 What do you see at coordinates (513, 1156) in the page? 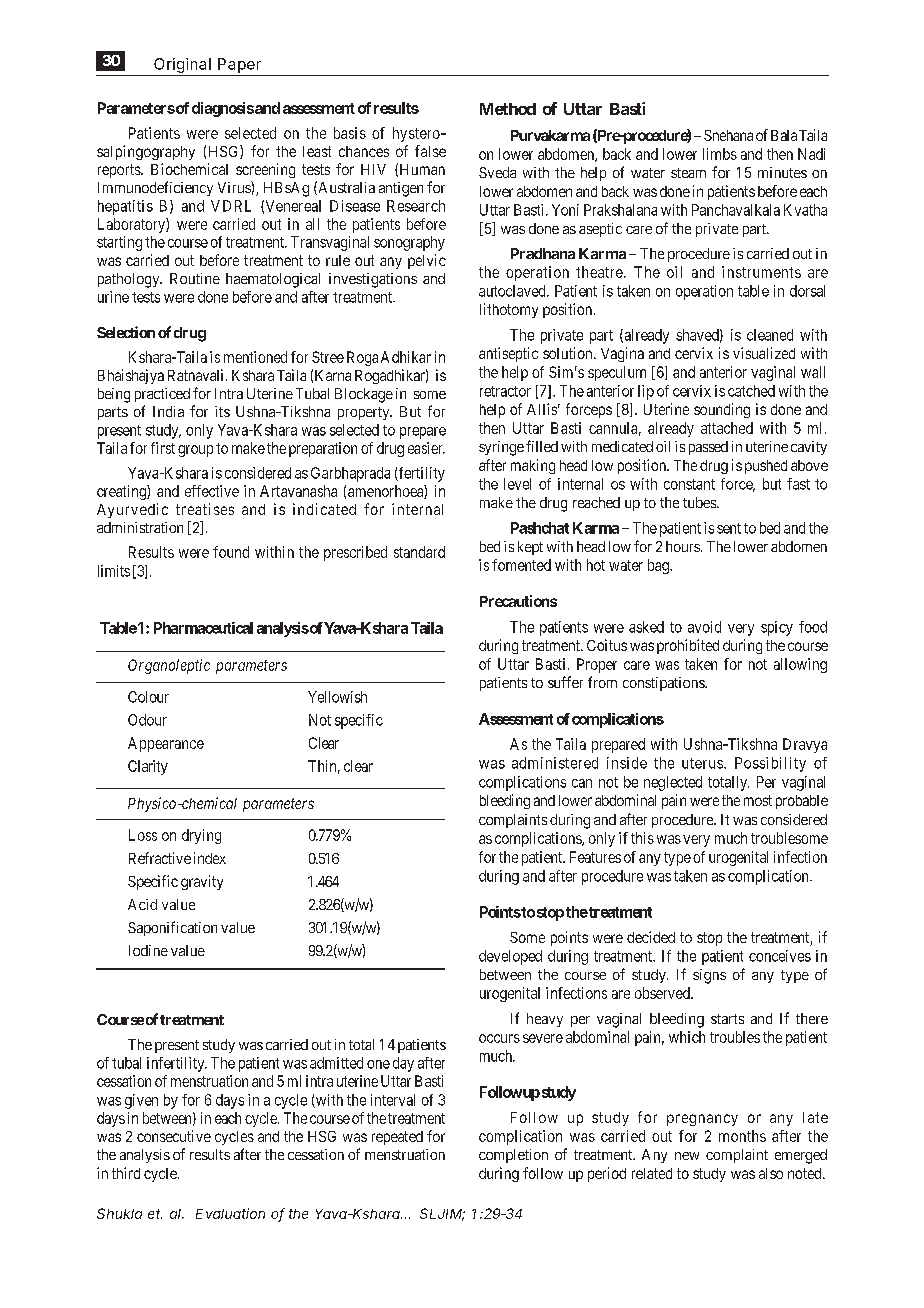
I see `completion` at bounding box center [513, 1156].
